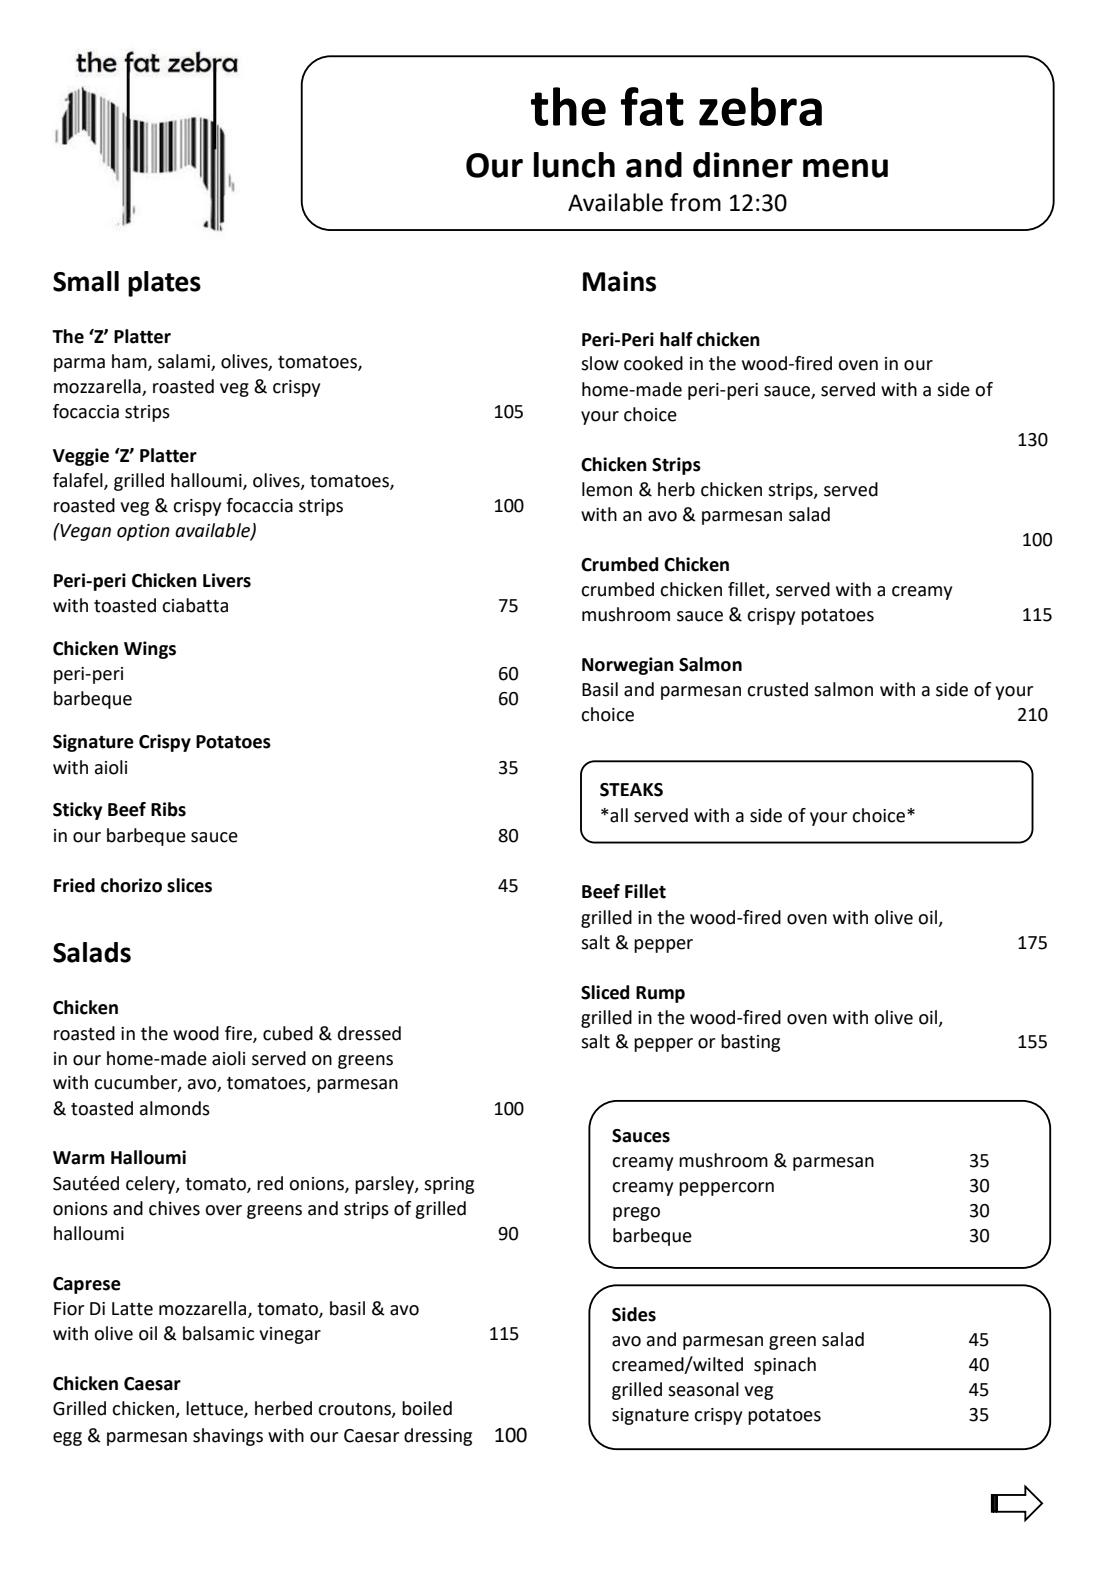 This document has height=1569, width=1109. What do you see at coordinates (743, 165) in the document?
I see `dinner` at bounding box center [743, 165].
